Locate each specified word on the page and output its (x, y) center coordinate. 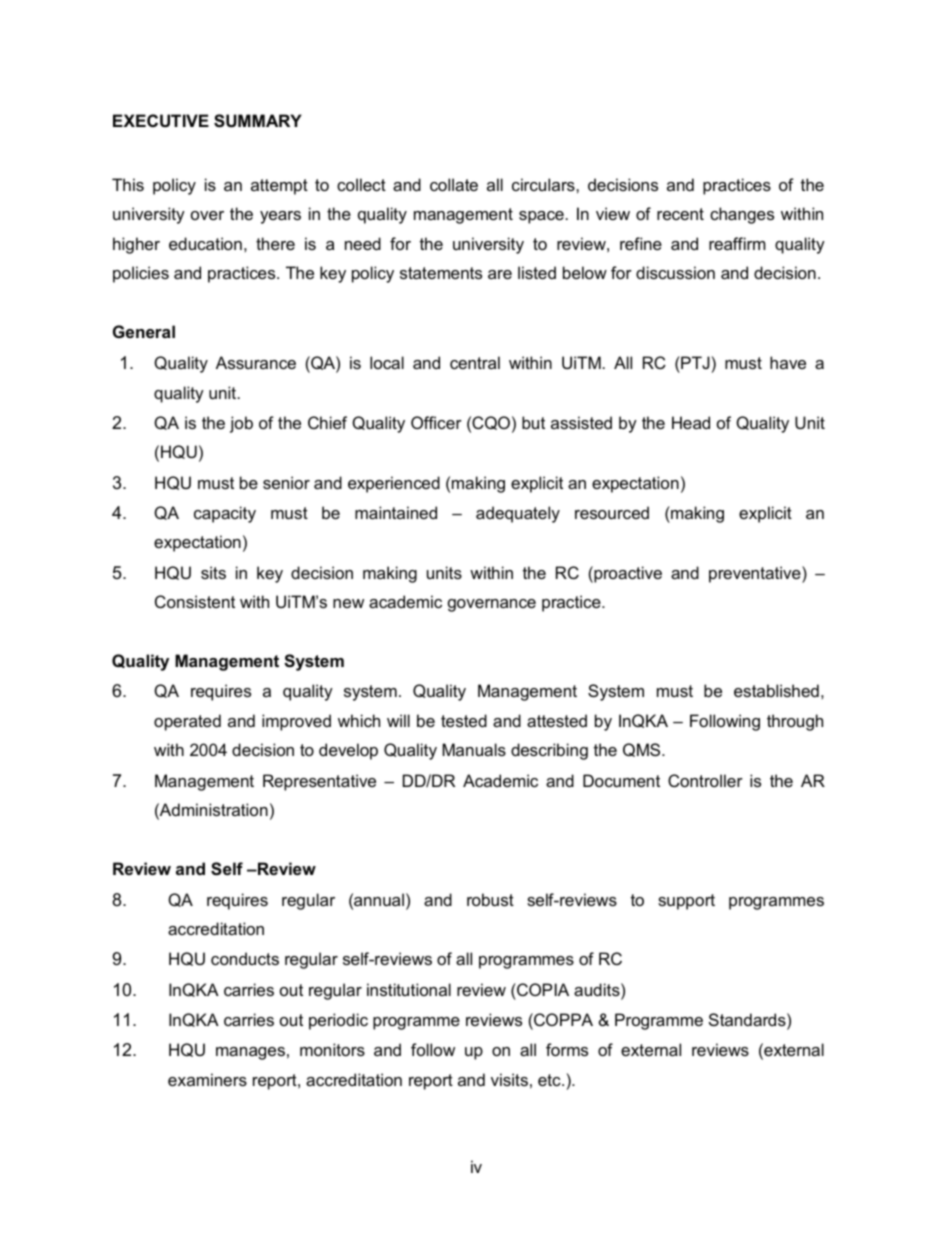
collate (454, 184)
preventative (756, 574)
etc (550, 1080)
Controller (705, 780)
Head (691, 422)
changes (742, 215)
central (475, 362)
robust (490, 899)
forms (567, 1049)
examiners (207, 1079)
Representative (319, 782)
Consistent (195, 601)
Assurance (256, 362)
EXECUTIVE (161, 120)
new (348, 603)
